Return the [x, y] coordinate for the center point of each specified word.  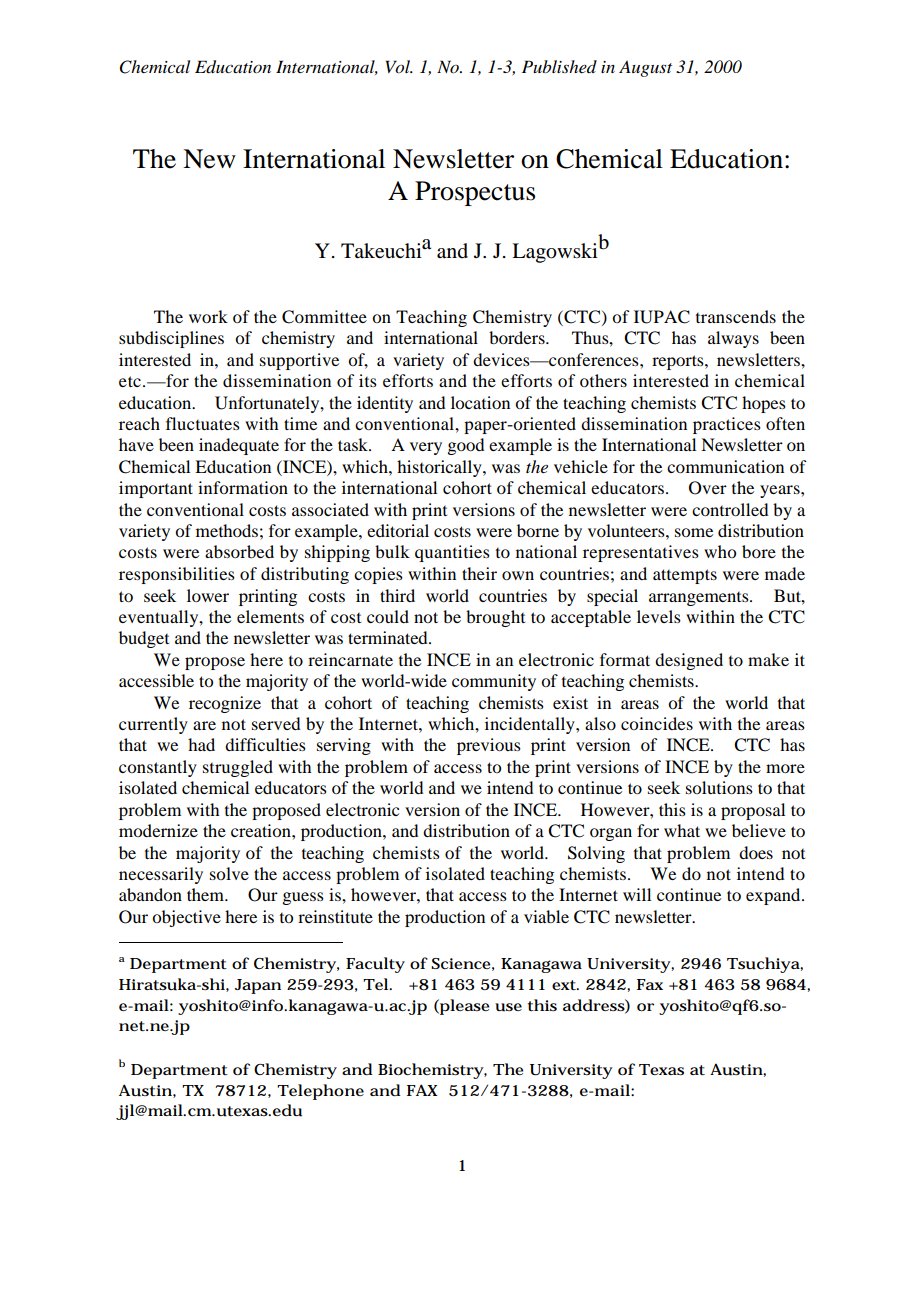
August [645, 69]
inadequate [239, 446]
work [208, 316]
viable [546, 916]
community [494, 682]
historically [440, 468]
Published [559, 66]
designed [689, 661]
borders [518, 337]
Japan [258, 986]
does [756, 852]
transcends [736, 316]
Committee [324, 317]
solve [229, 873]
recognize [225, 704]
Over [708, 488]
